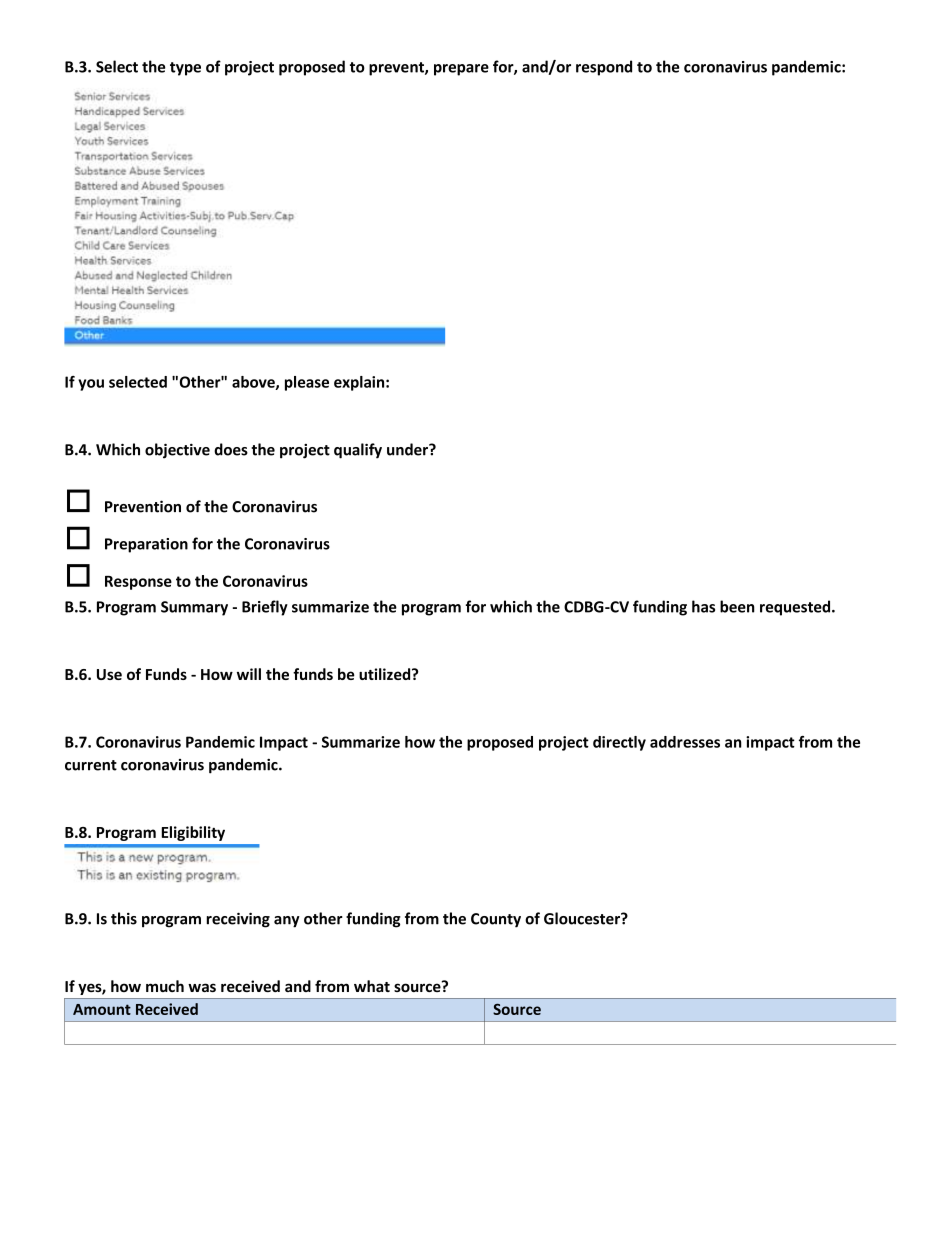 The image size is (952, 1233). I want to click on under, so click(408, 449).
